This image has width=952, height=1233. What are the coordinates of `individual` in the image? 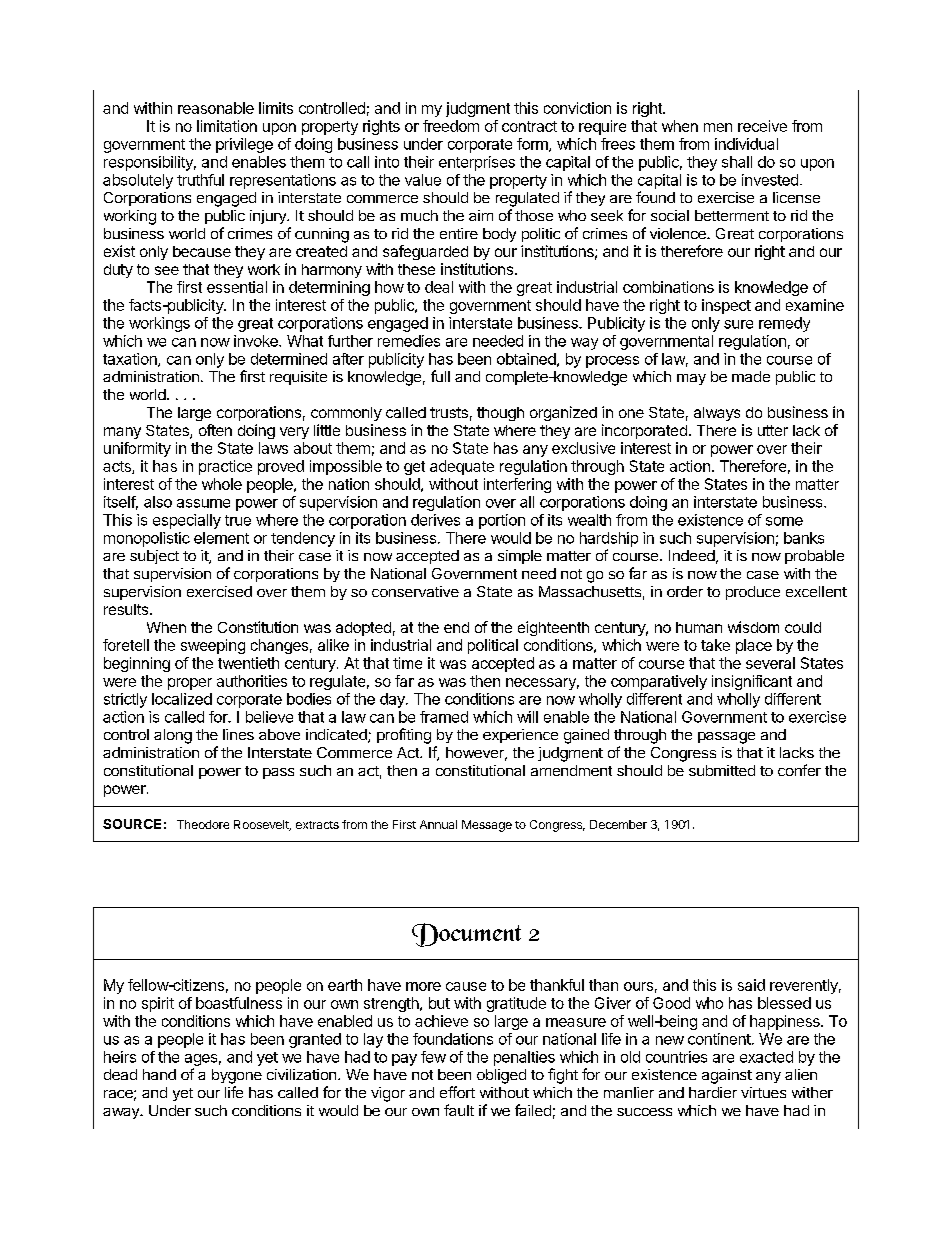 It's located at (746, 144).
